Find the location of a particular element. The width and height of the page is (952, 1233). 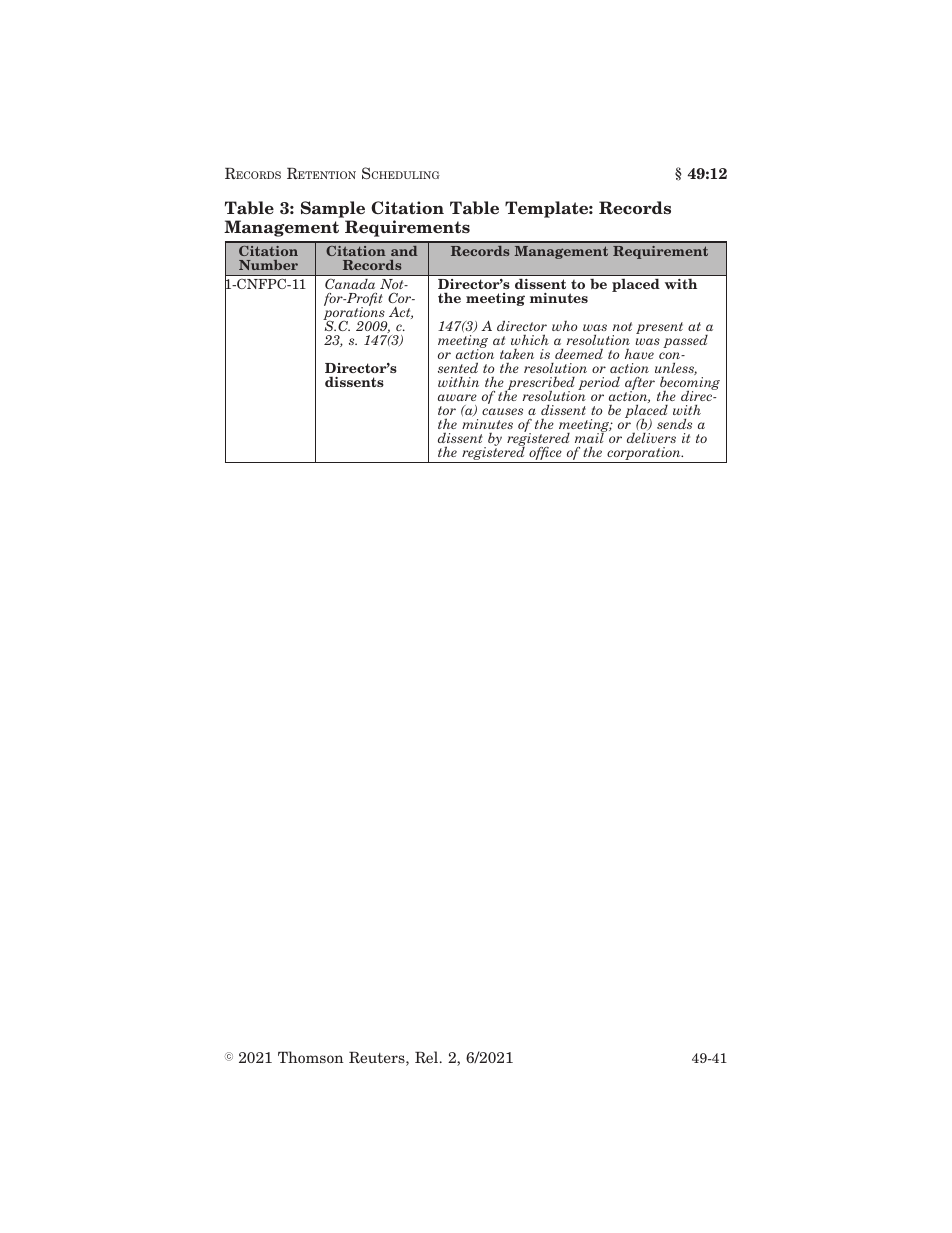

prescribed is located at coordinates (540, 385).
